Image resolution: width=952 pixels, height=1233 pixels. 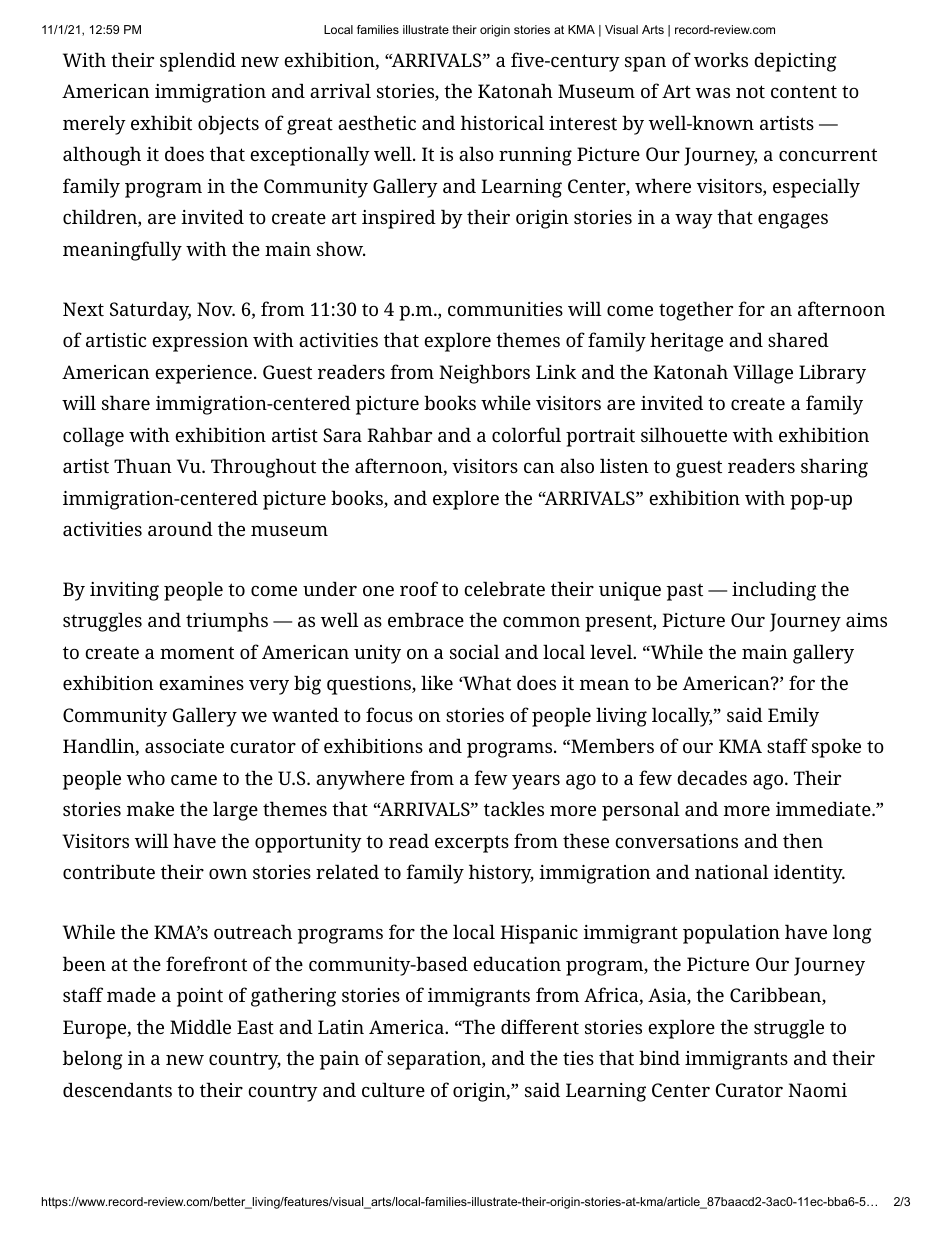 What do you see at coordinates (514, 808) in the screenshot?
I see `tackles` at bounding box center [514, 808].
